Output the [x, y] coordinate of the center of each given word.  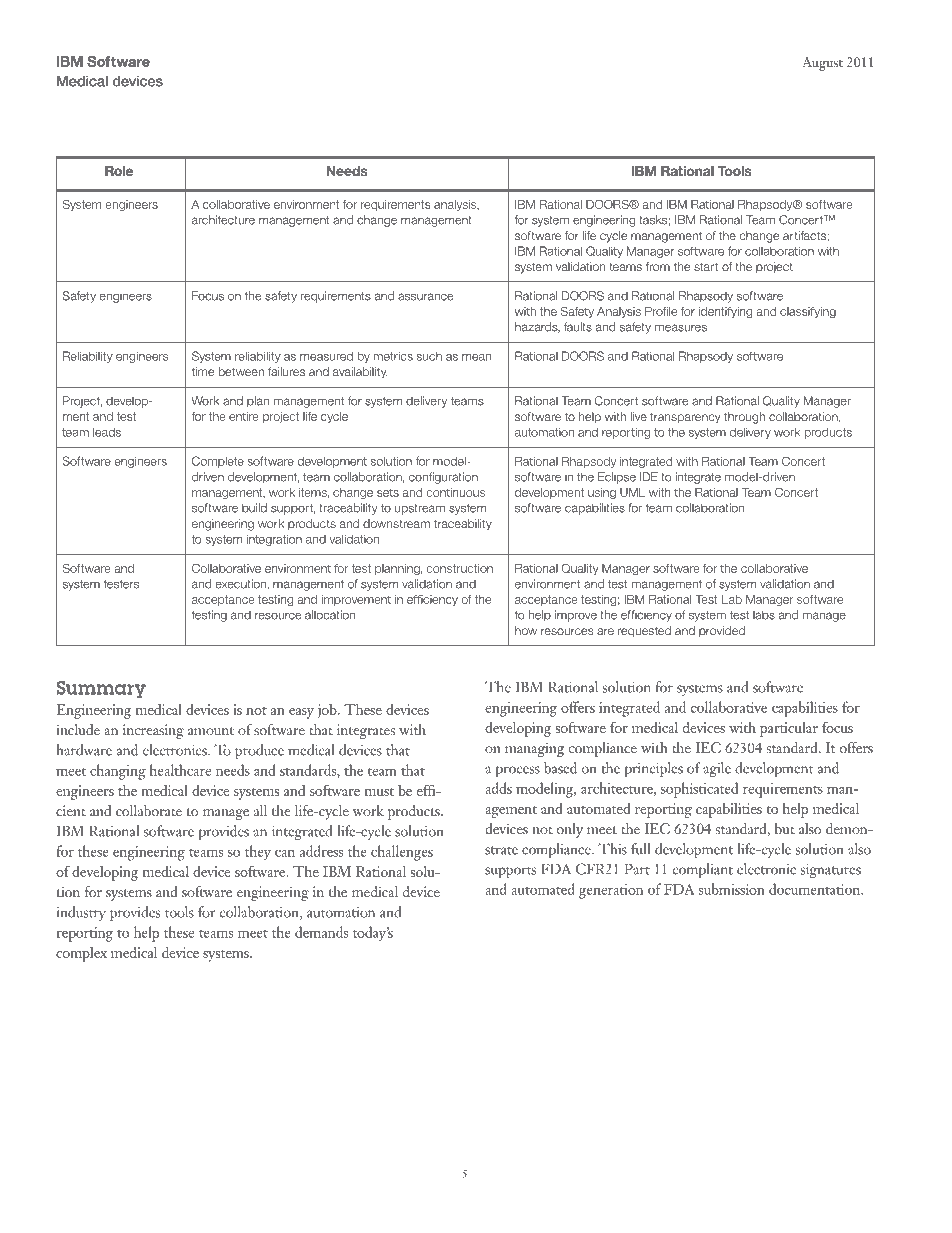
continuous [455, 492]
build [254, 508]
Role [119, 171]
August [822, 64]
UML [632, 492]
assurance [425, 297]
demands [321, 932]
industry [81, 913]
